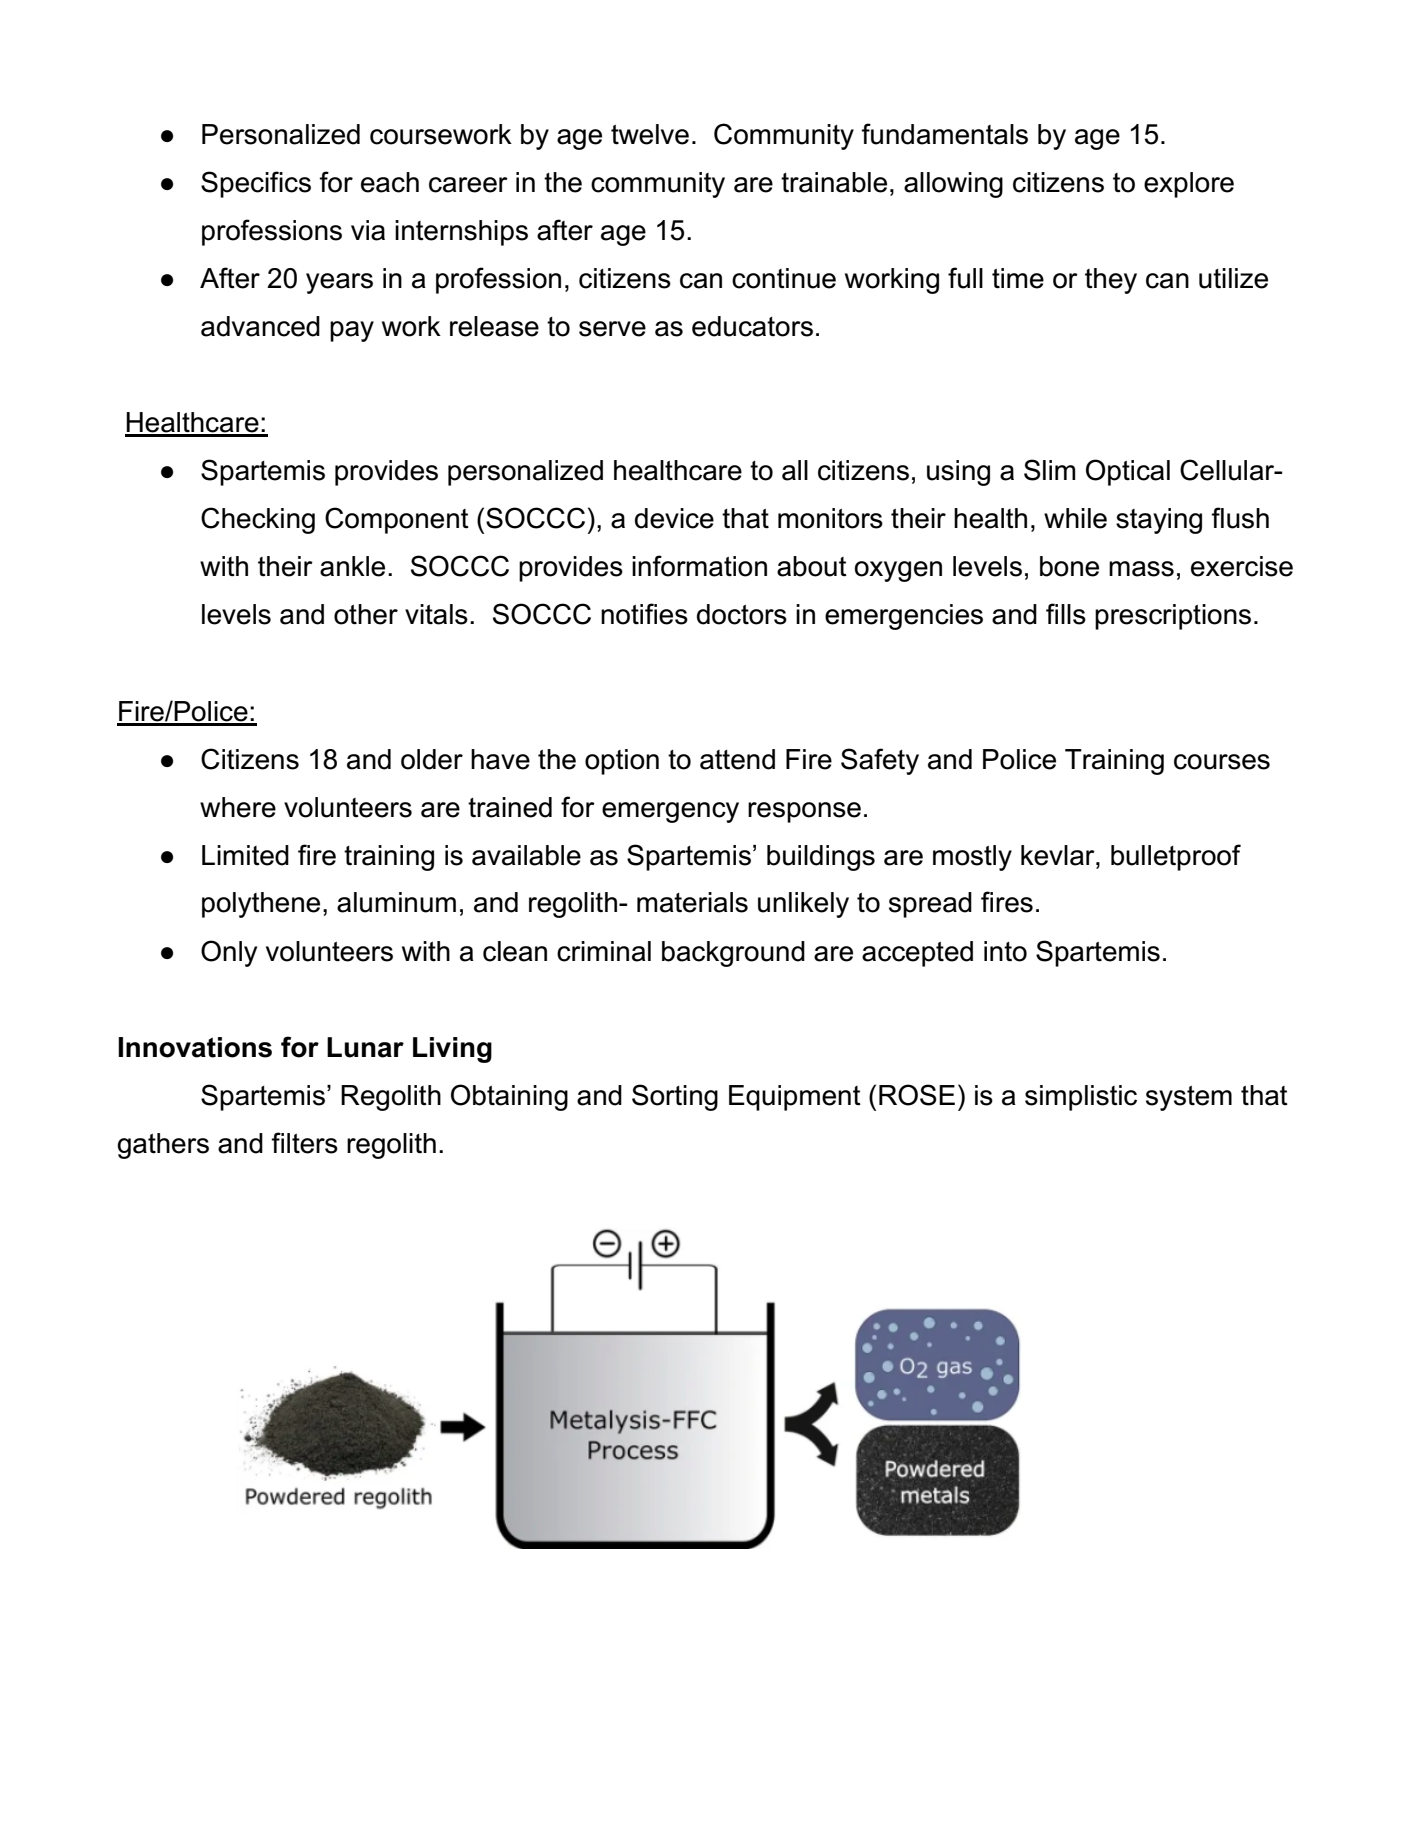 This page has width=1421, height=1839. Describe the element at coordinates (675, 1097) in the page. I see `Sorting` at that location.
